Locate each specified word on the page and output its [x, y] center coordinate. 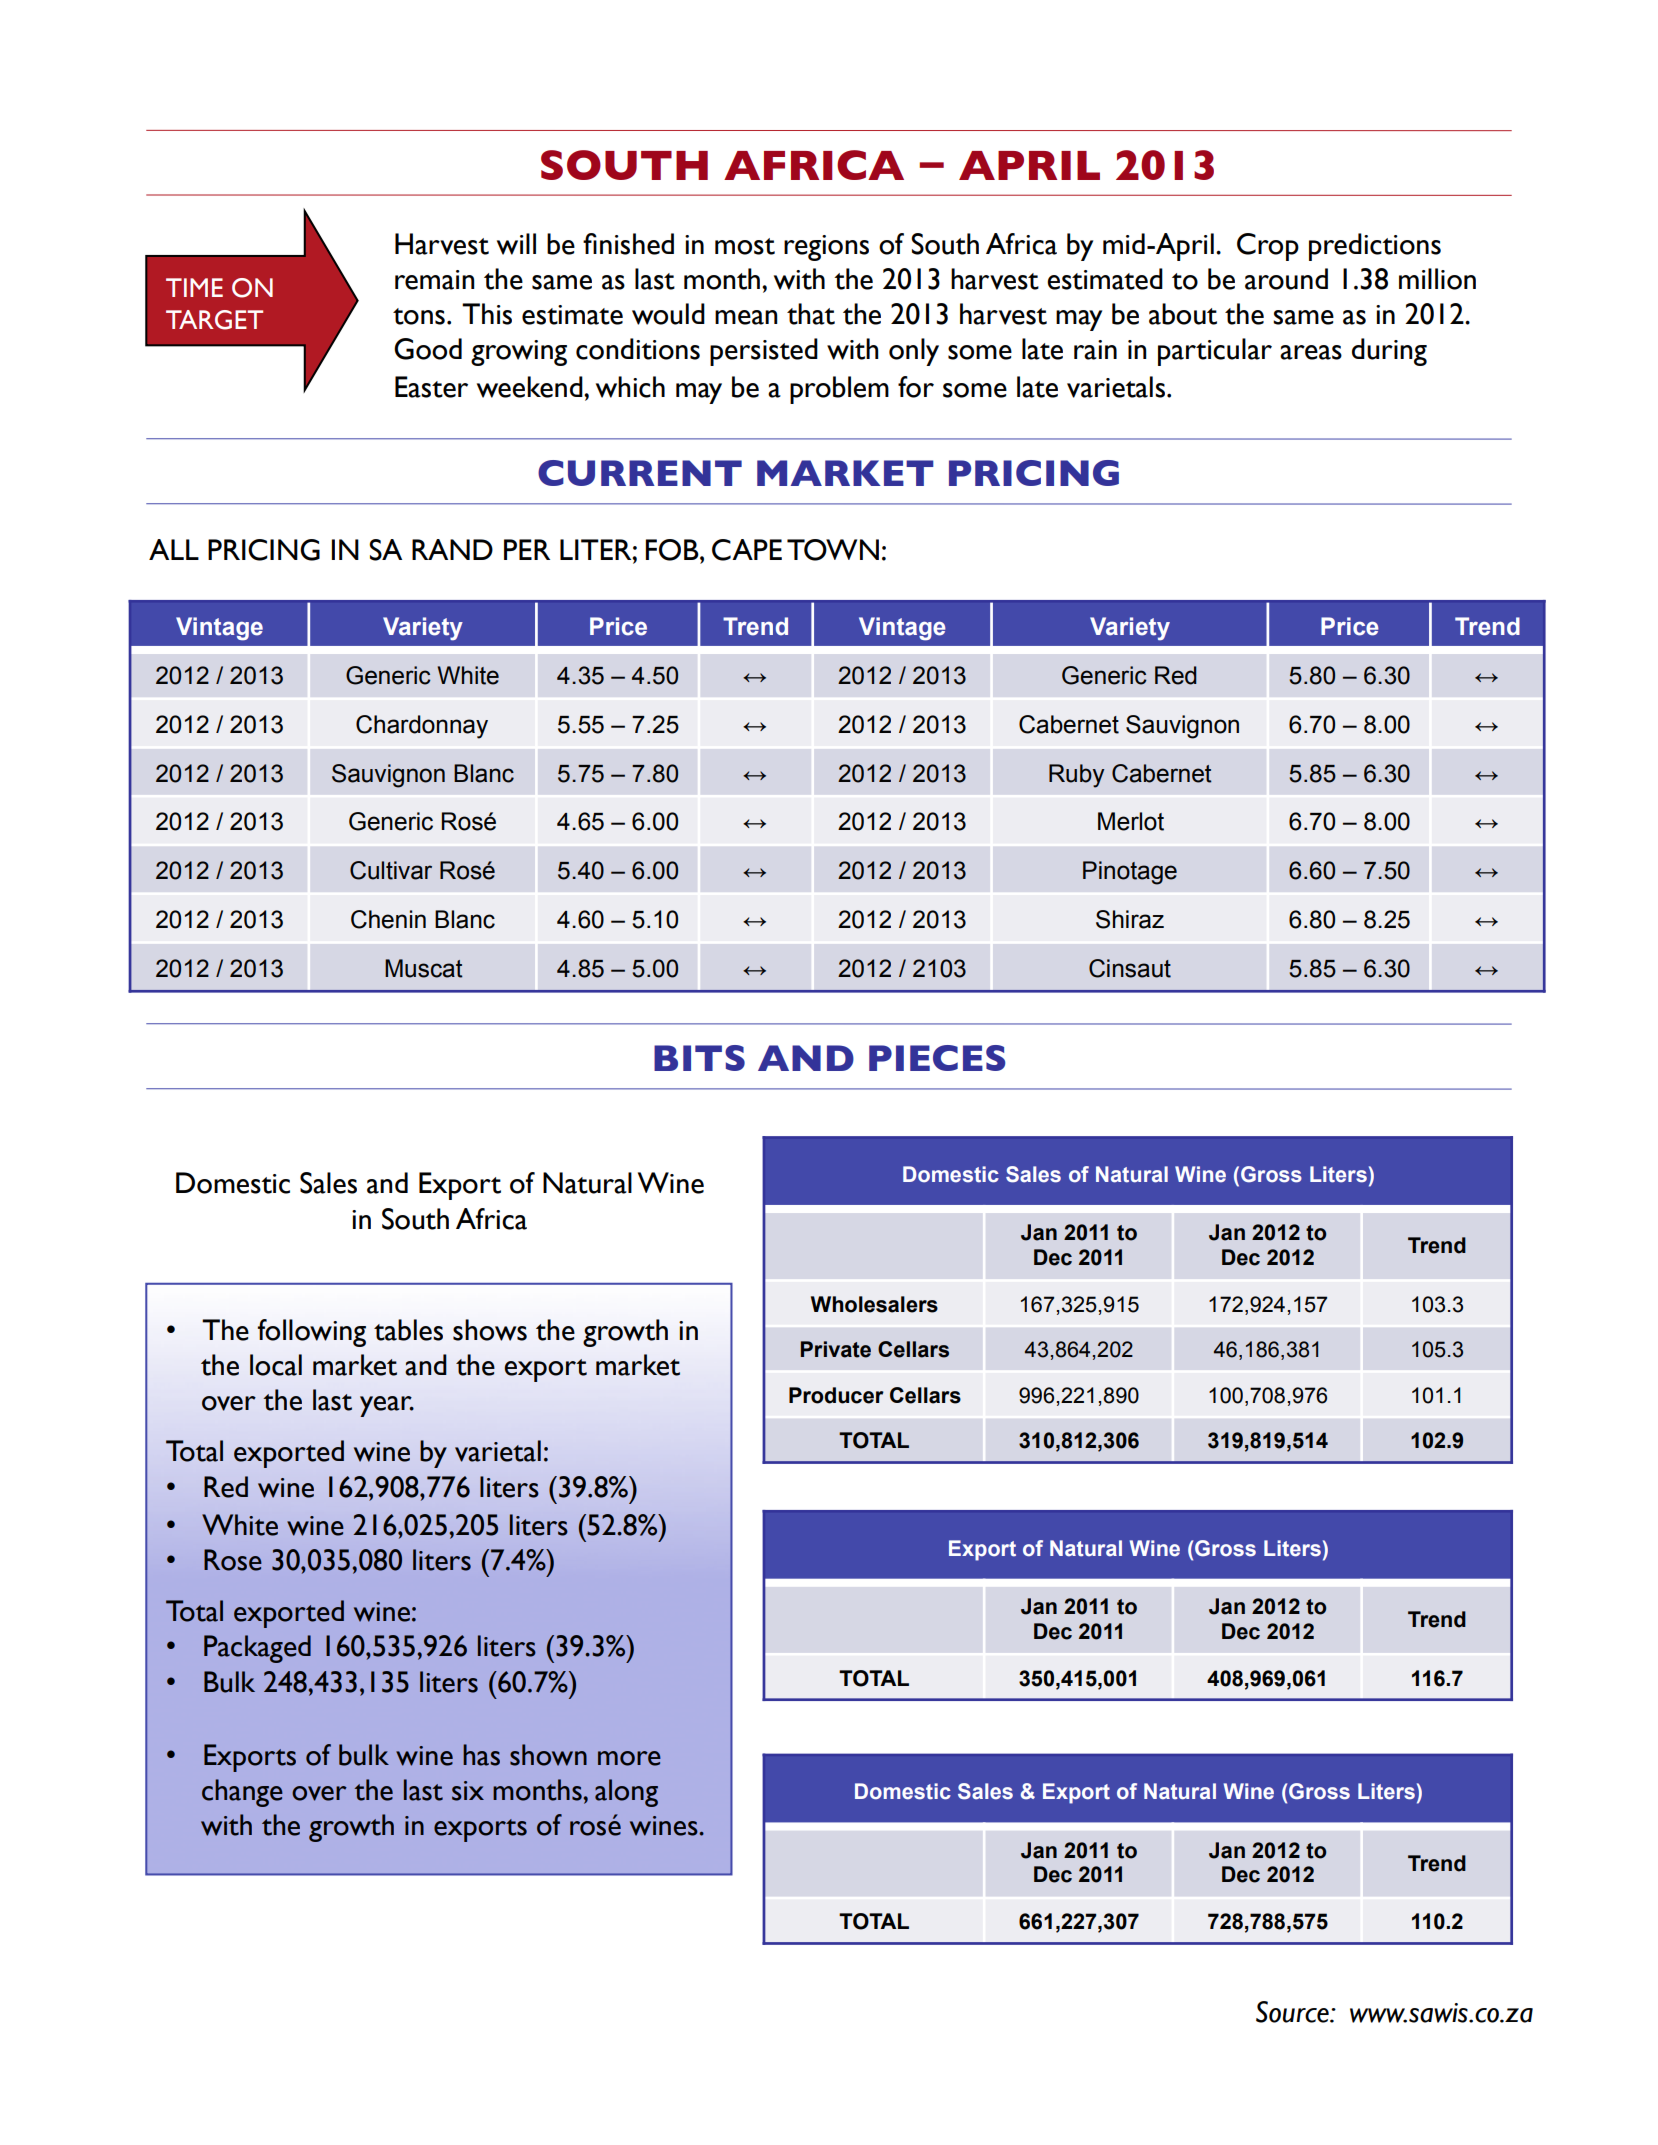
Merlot [1131, 821]
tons [419, 316]
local [276, 1365]
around [1286, 279]
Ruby [1077, 776]
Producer [836, 1395]
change [242, 1793]
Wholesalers [874, 1304]
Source [1293, 2012]
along [626, 1793]
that [811, 314]
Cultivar [391, 870]
